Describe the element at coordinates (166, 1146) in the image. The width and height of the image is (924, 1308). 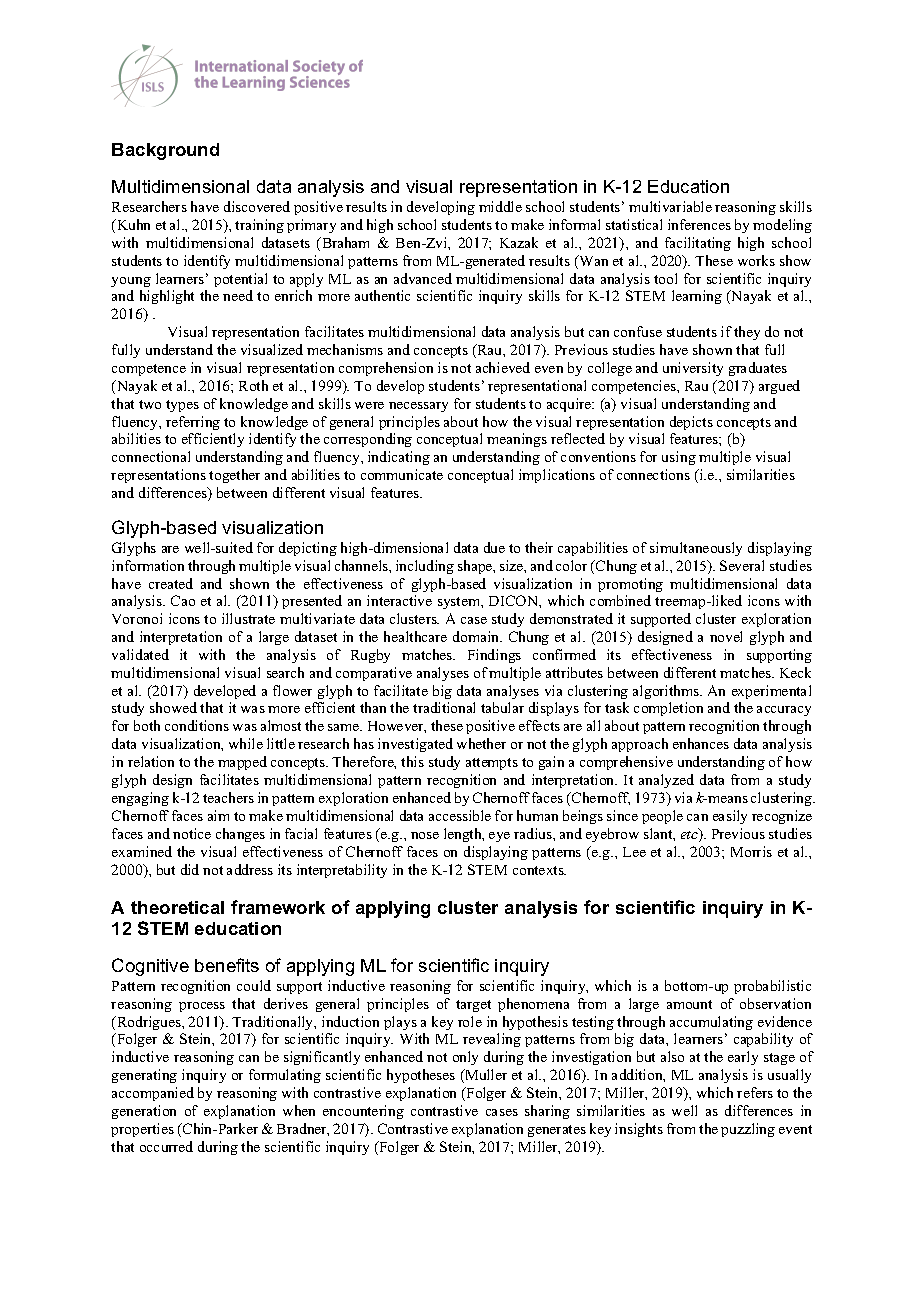
I see `occurred` at that location.
